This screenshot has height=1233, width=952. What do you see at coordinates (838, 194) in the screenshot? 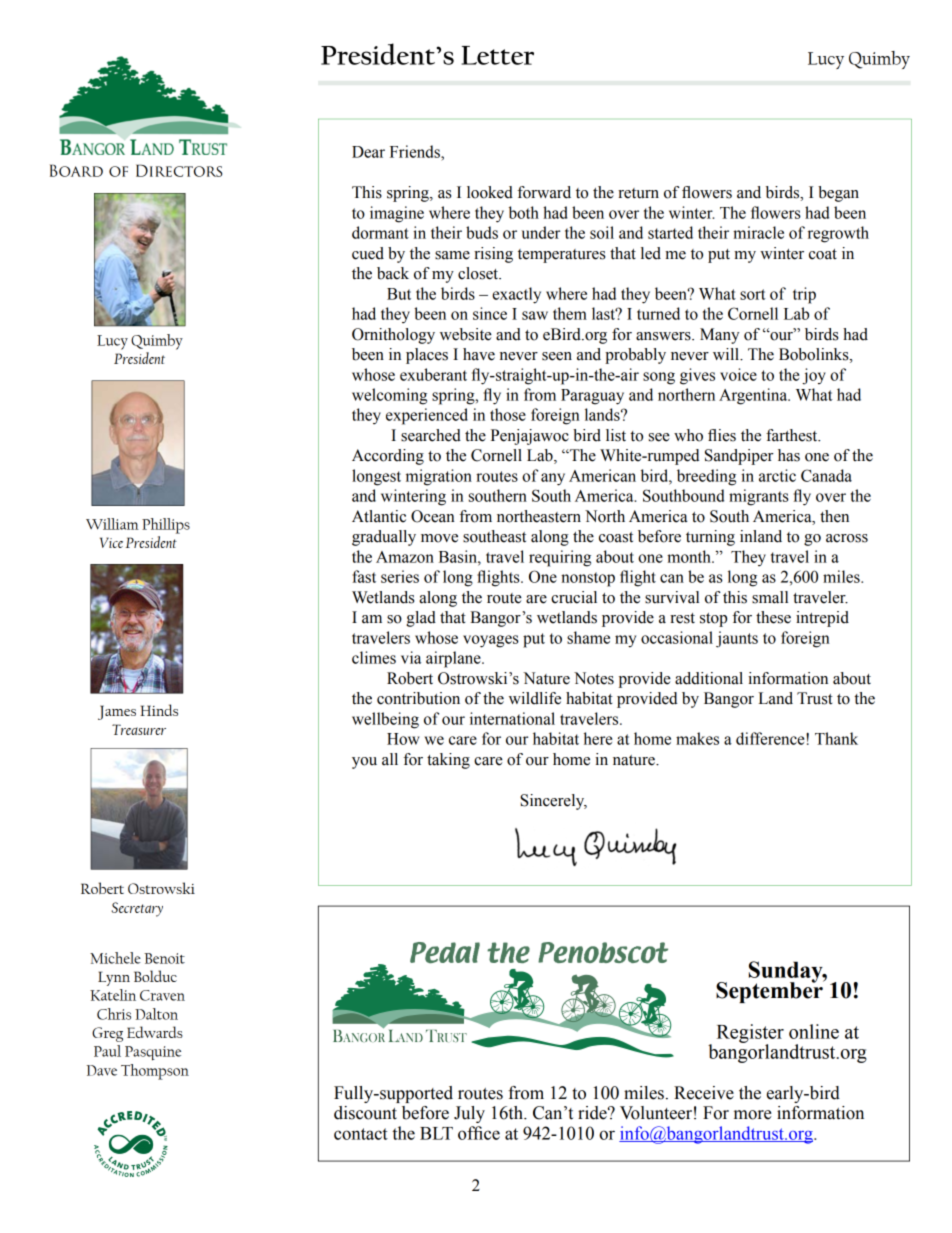
I see `began` at bounding box center [838, 194].
